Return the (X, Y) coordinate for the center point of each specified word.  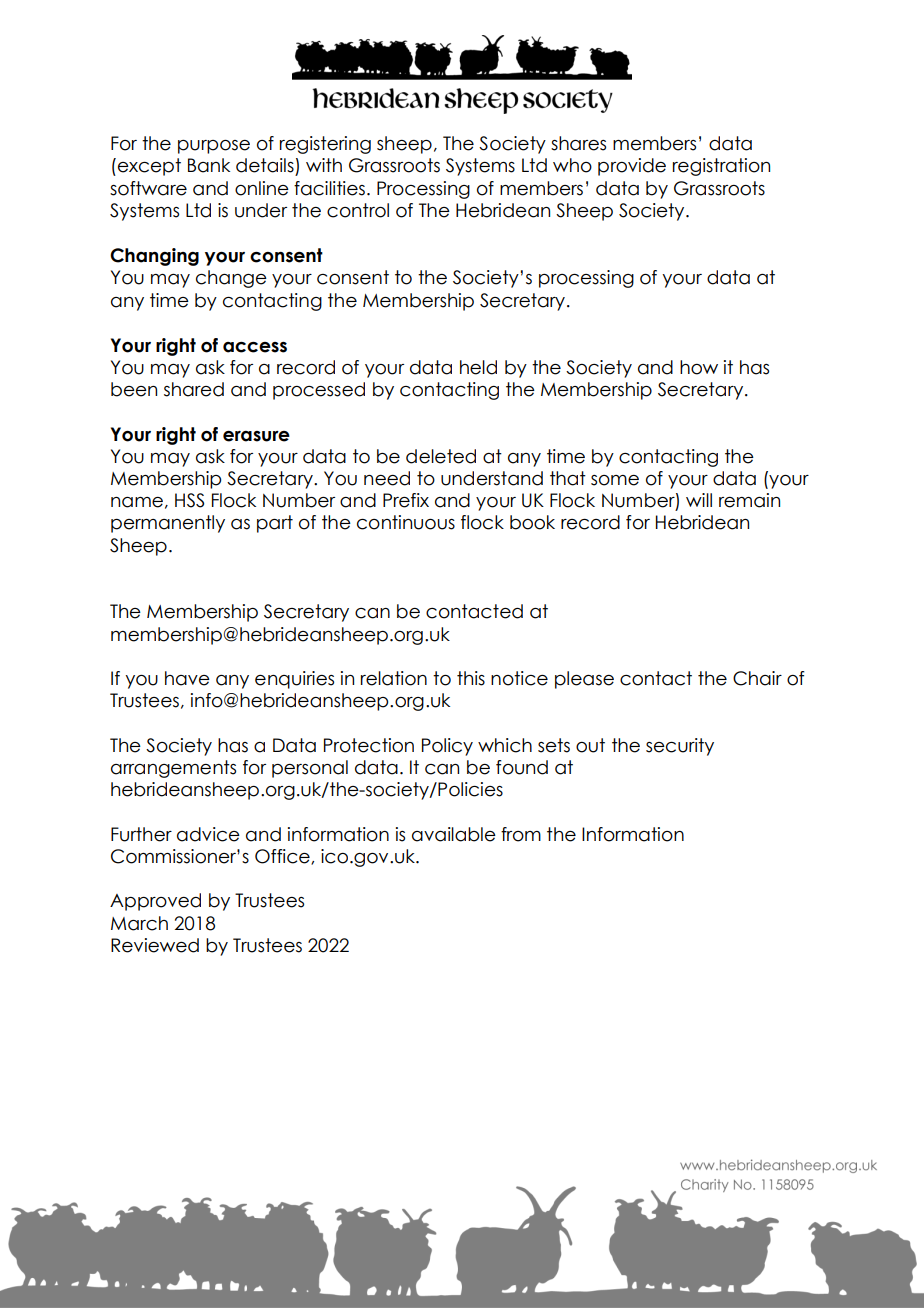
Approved (155, 902)
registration (721, 167)
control (358, 210)
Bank (209, 165)
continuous (406, 522)
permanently (168, 524)
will (699, 500)
